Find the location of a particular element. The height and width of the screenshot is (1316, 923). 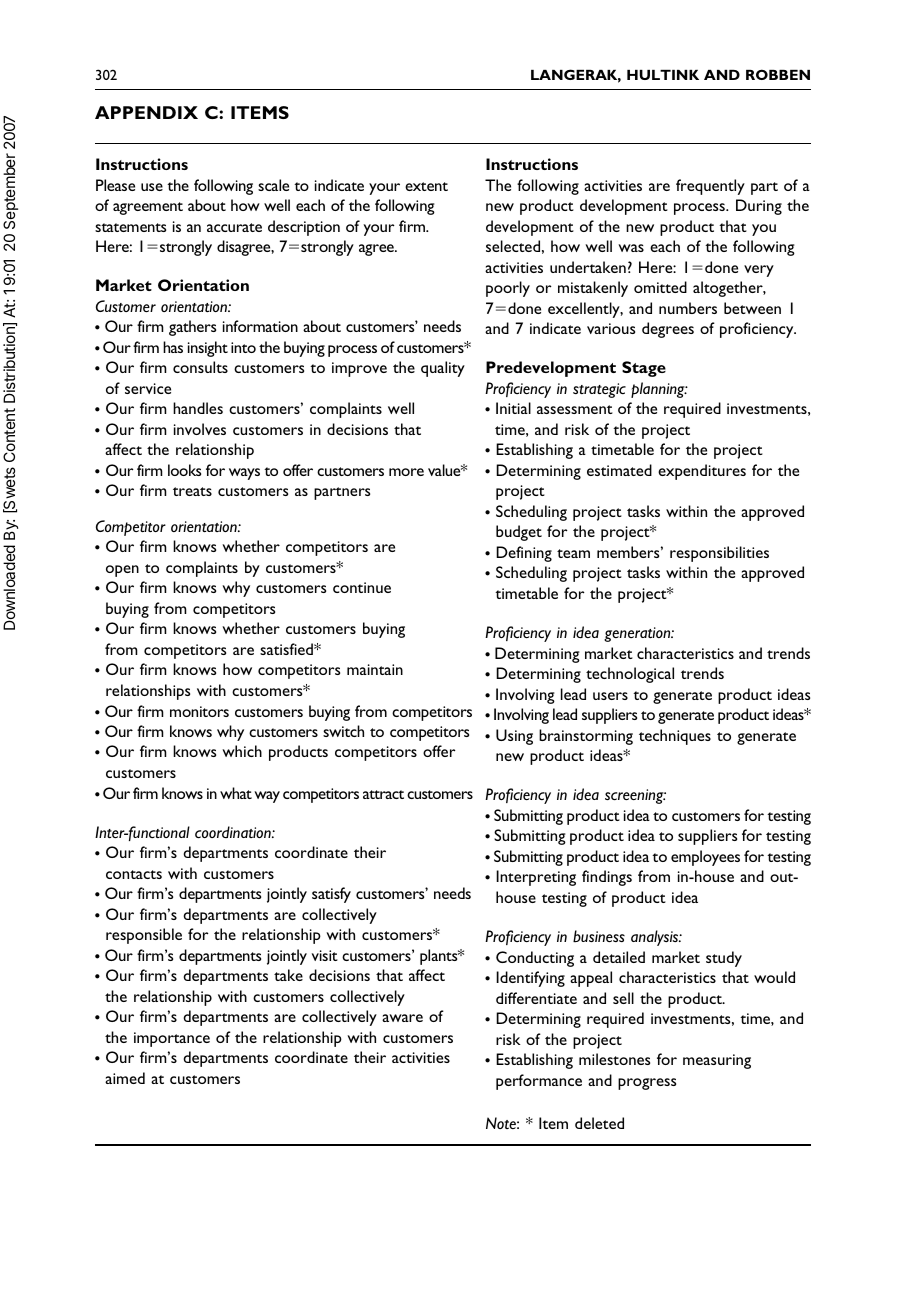

open is located at coordinates (122, 571).
